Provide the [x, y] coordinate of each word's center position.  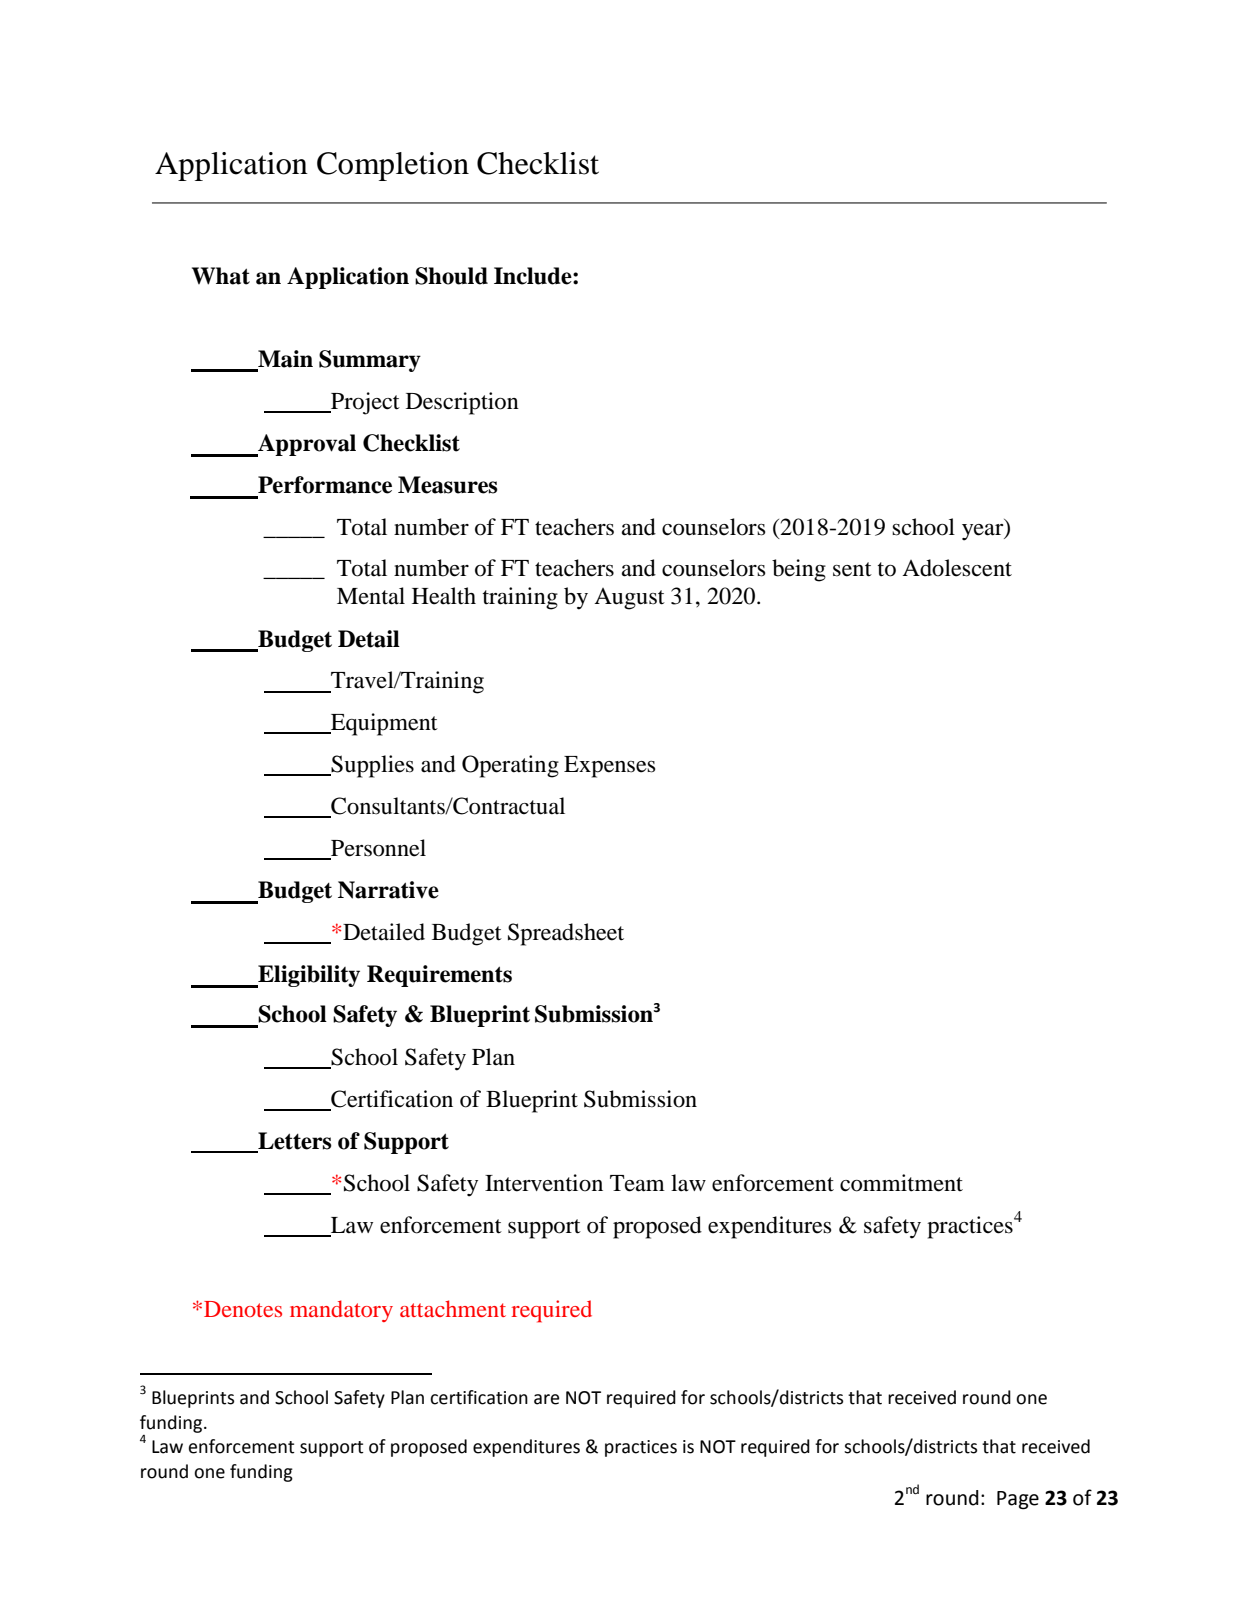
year [984, 532]
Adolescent [957, 568]
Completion [393, 166]
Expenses [610, 767]
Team [637, 1183]
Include [534, 276]
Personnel [377, 849]
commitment [901, 1183]
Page [1018, 1500]
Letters [294, 1142]
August [629, 599]
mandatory [341, 1311]
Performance [325, 485]
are [546, 1399]
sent [852, 569]
